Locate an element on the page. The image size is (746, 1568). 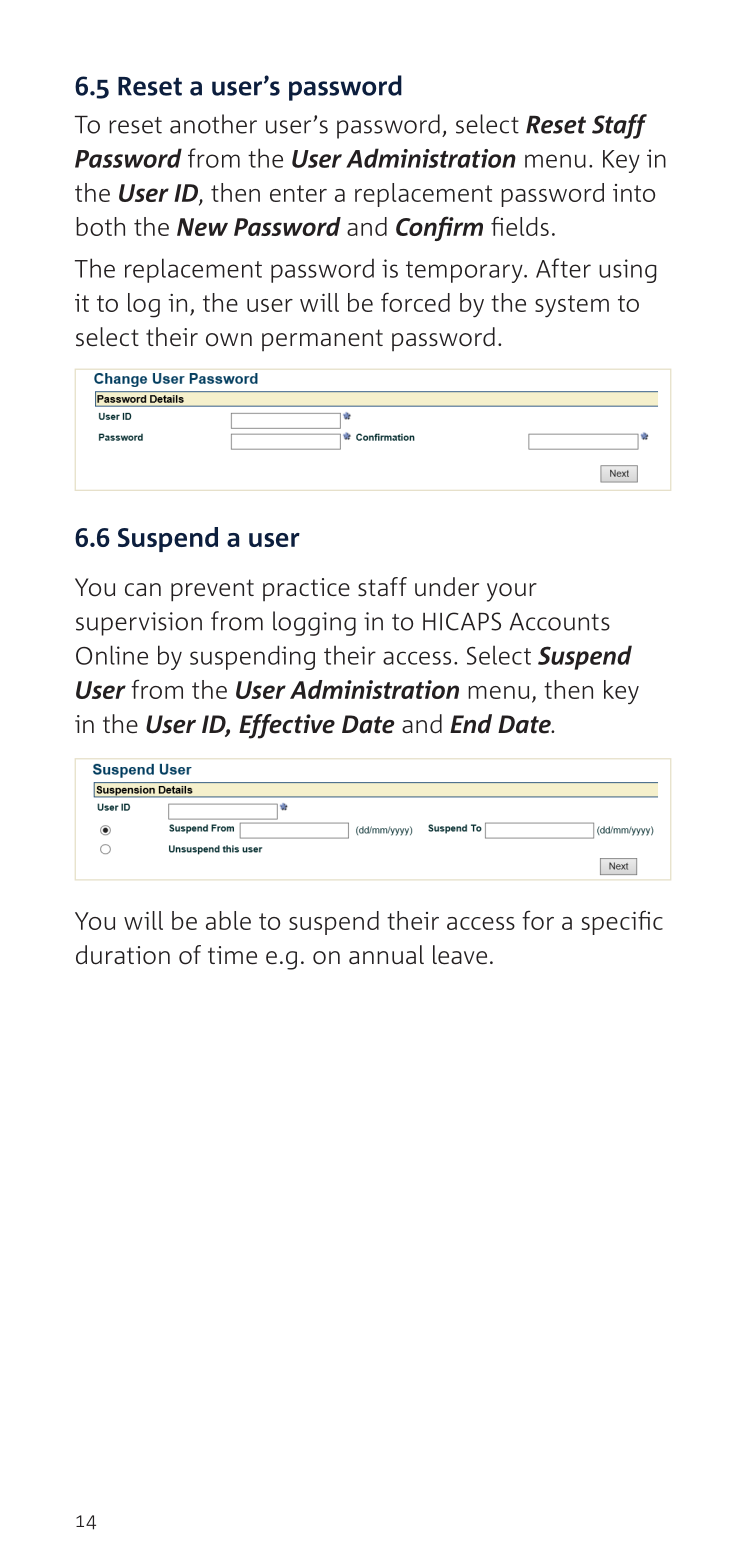
own is located at coordinates (229, 340).
